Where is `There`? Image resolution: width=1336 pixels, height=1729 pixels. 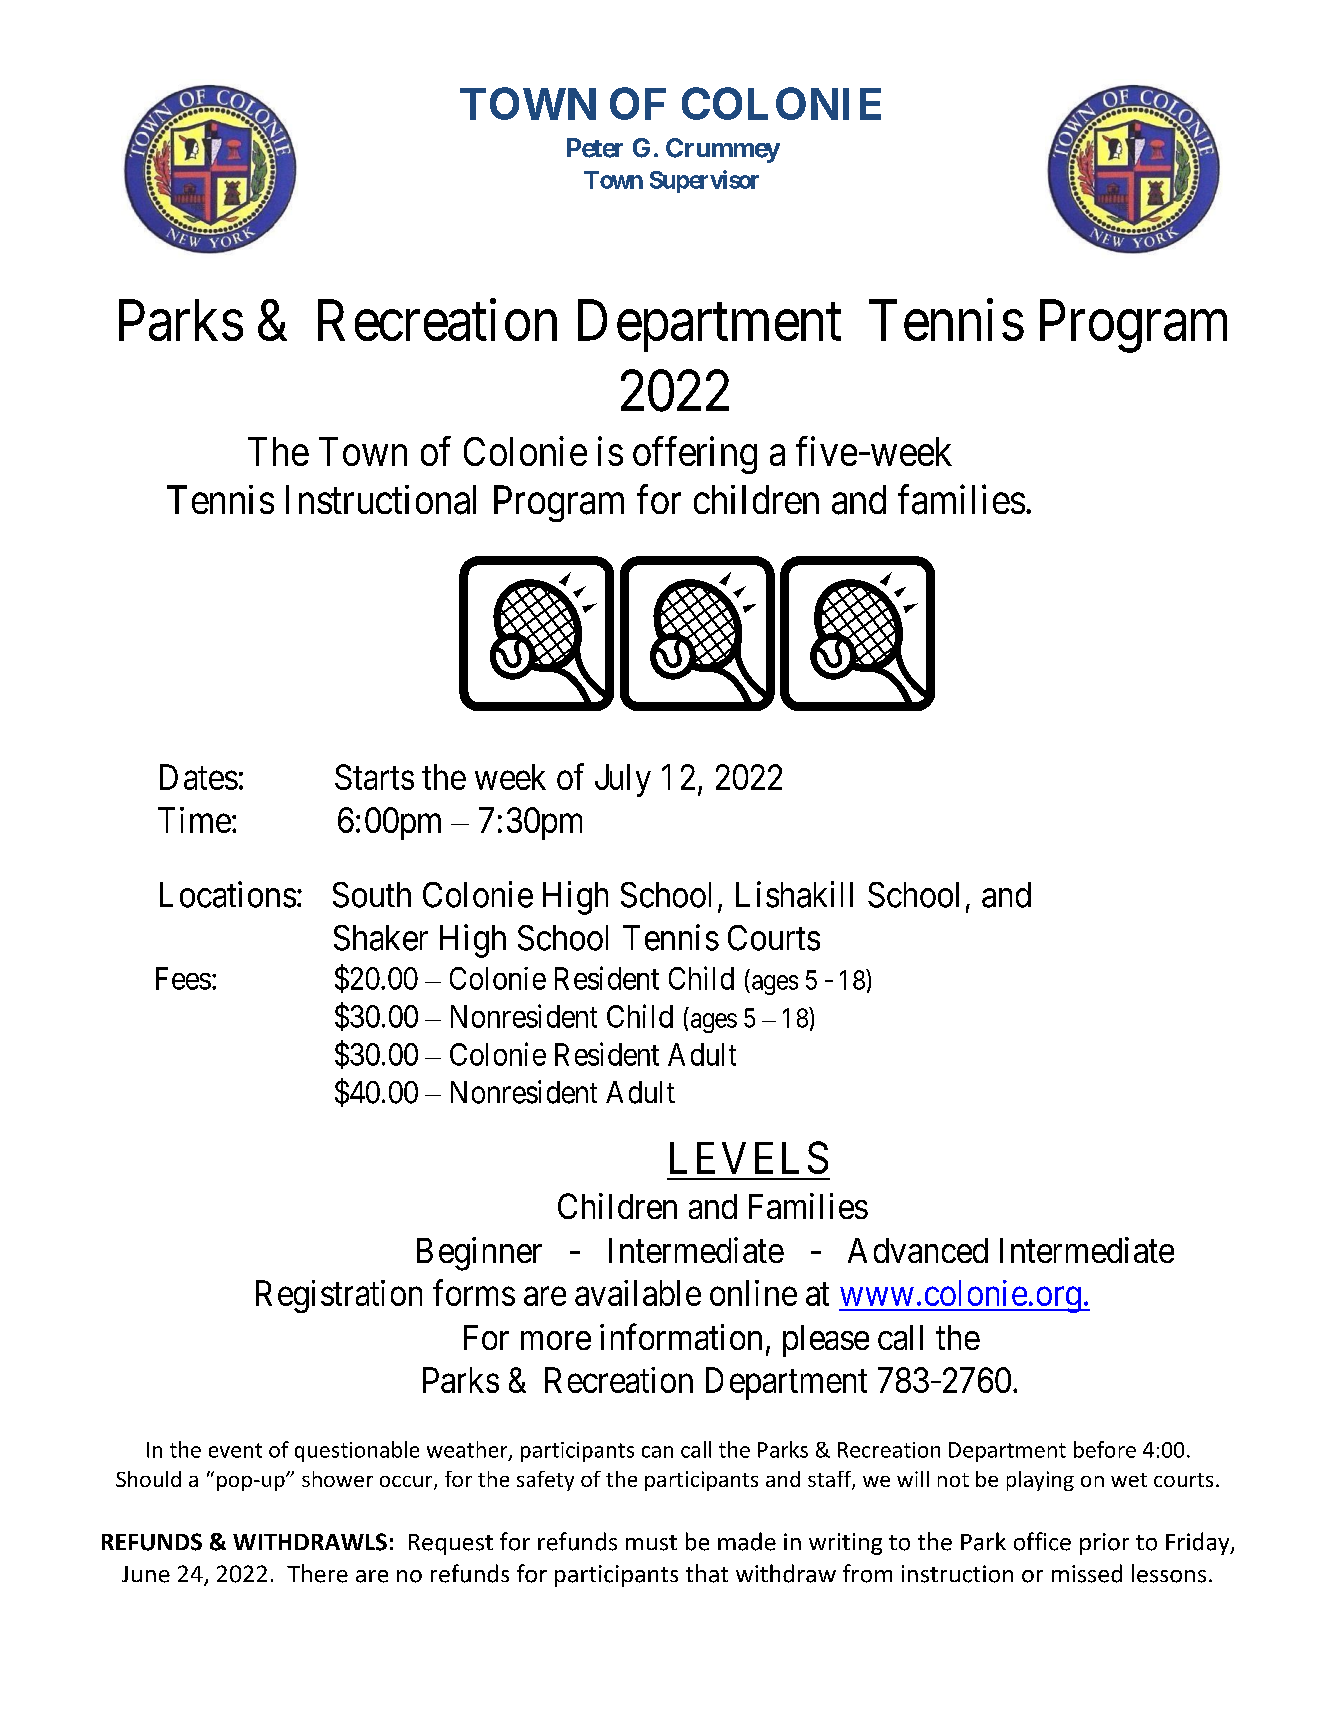
There is located at coordinates (317, 1573).
